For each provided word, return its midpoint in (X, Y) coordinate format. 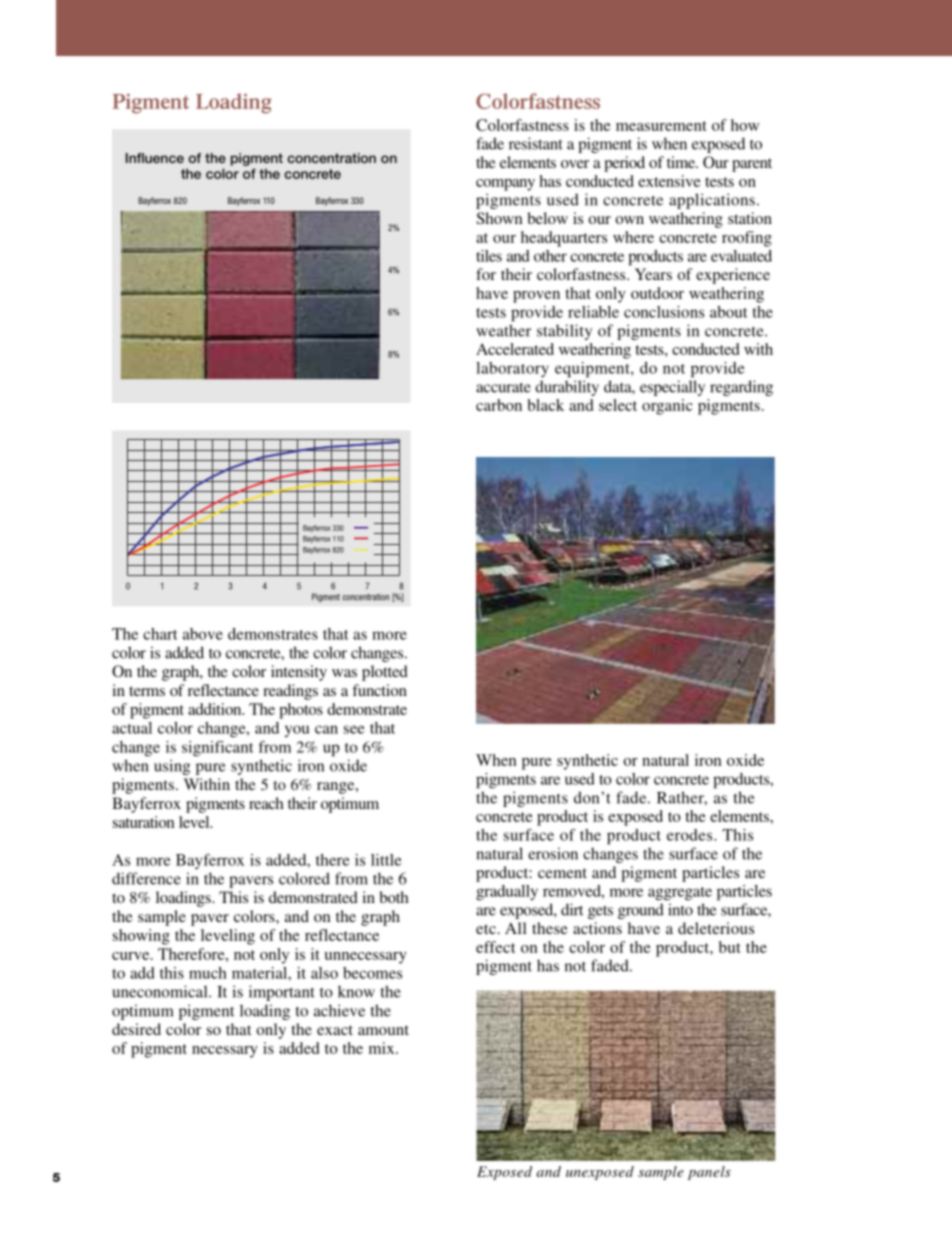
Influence (155, 158)
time (682, 162)
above (203, 634)
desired (136, 1029)
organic (667, 407)
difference (146, 878)
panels (709, 1173)
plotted (385, 673)
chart (160, 634)
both (394, 897)
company (505, 185)
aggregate (680, 894)
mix (383, 1048)
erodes (691, 835)
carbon (499, 405)
